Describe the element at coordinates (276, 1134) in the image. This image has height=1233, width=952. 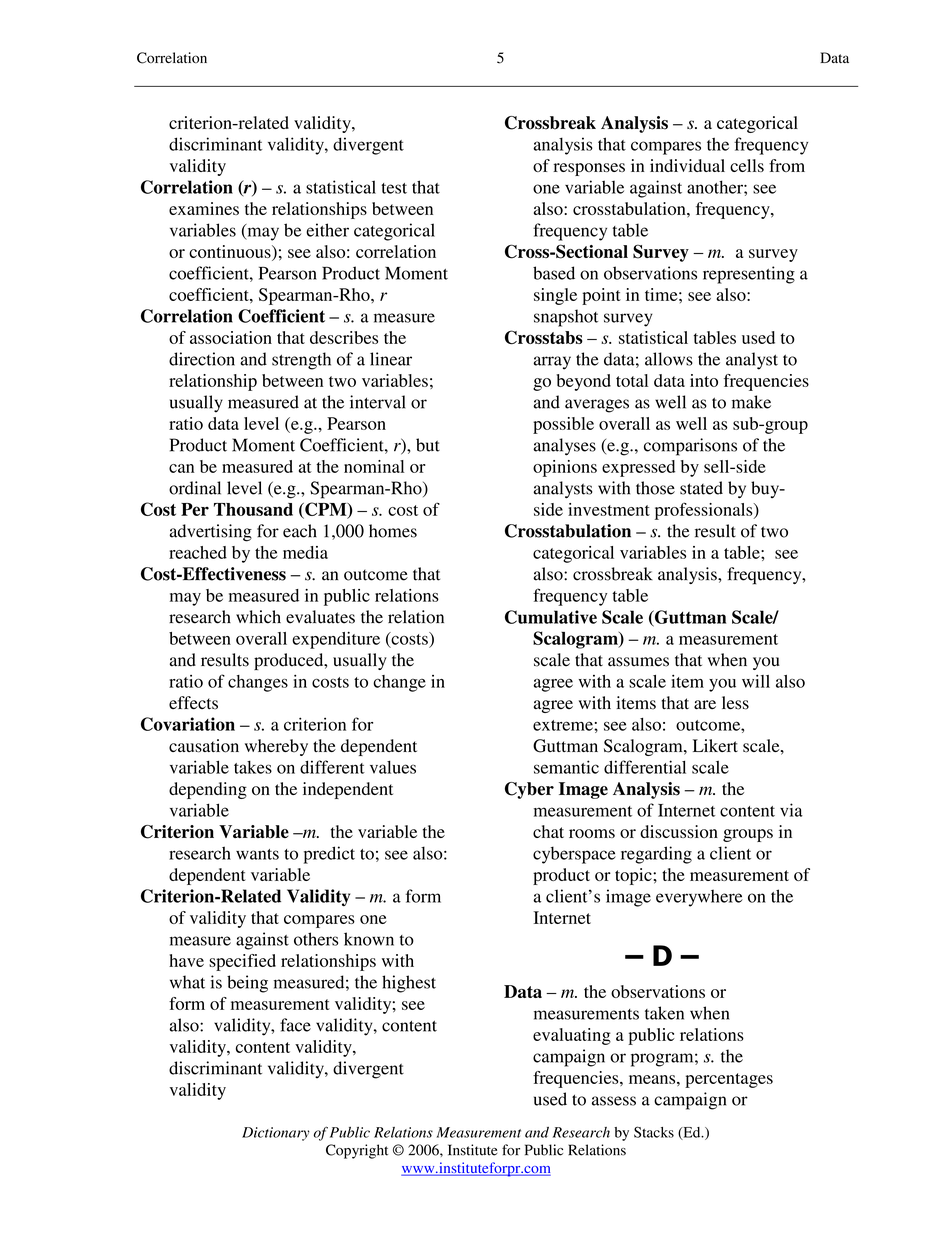
I see `Dictionary` at that location.
